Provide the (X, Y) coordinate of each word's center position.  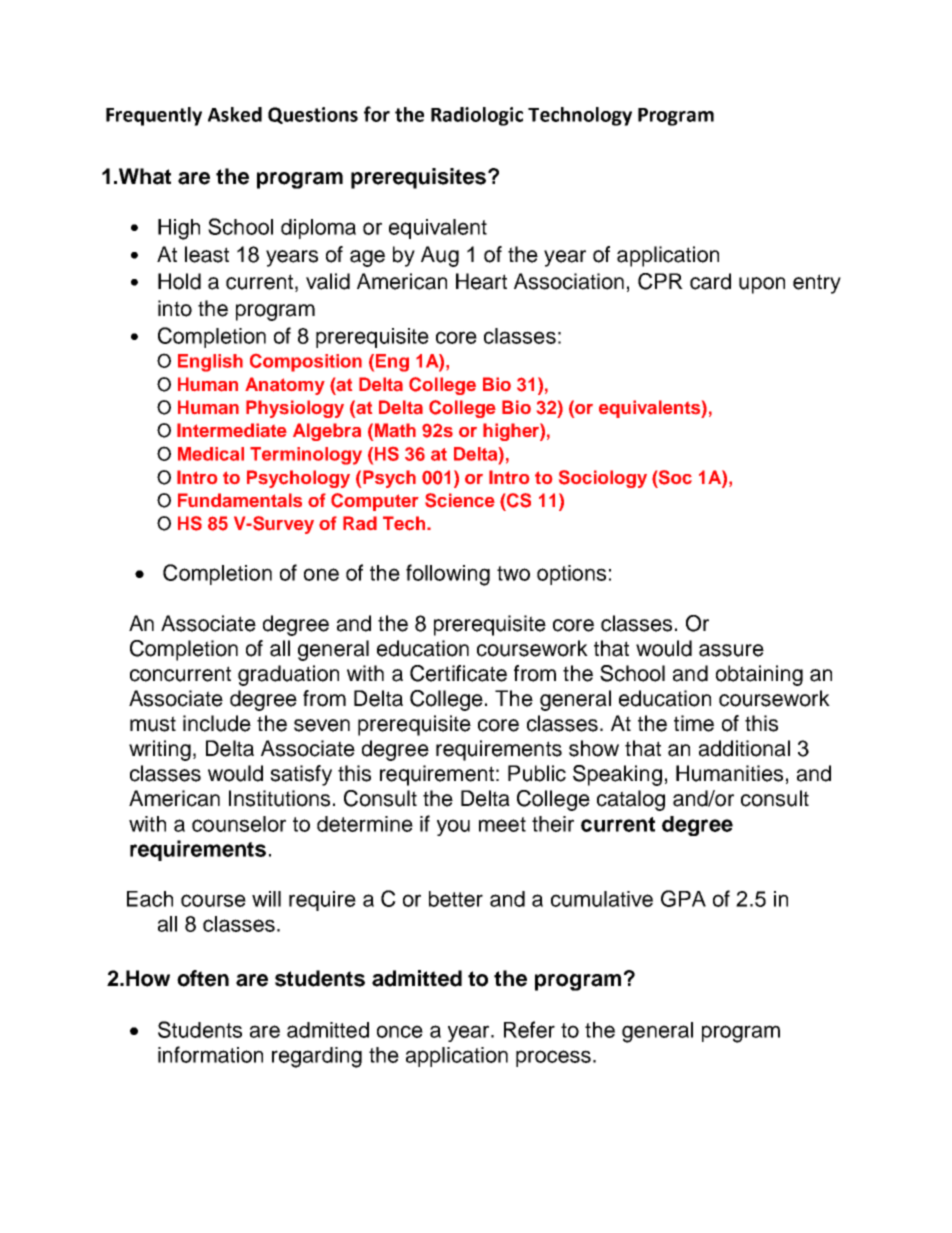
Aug (440, 256)
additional (744, 748)
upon (762, 285)
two (513, 573)
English (210, 363)
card (710, 281)
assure (731, 650)
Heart (481, 281)
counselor (239, 824)
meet (502, 824)
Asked (235, 114)
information (210, 1054)
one (321, 574)
